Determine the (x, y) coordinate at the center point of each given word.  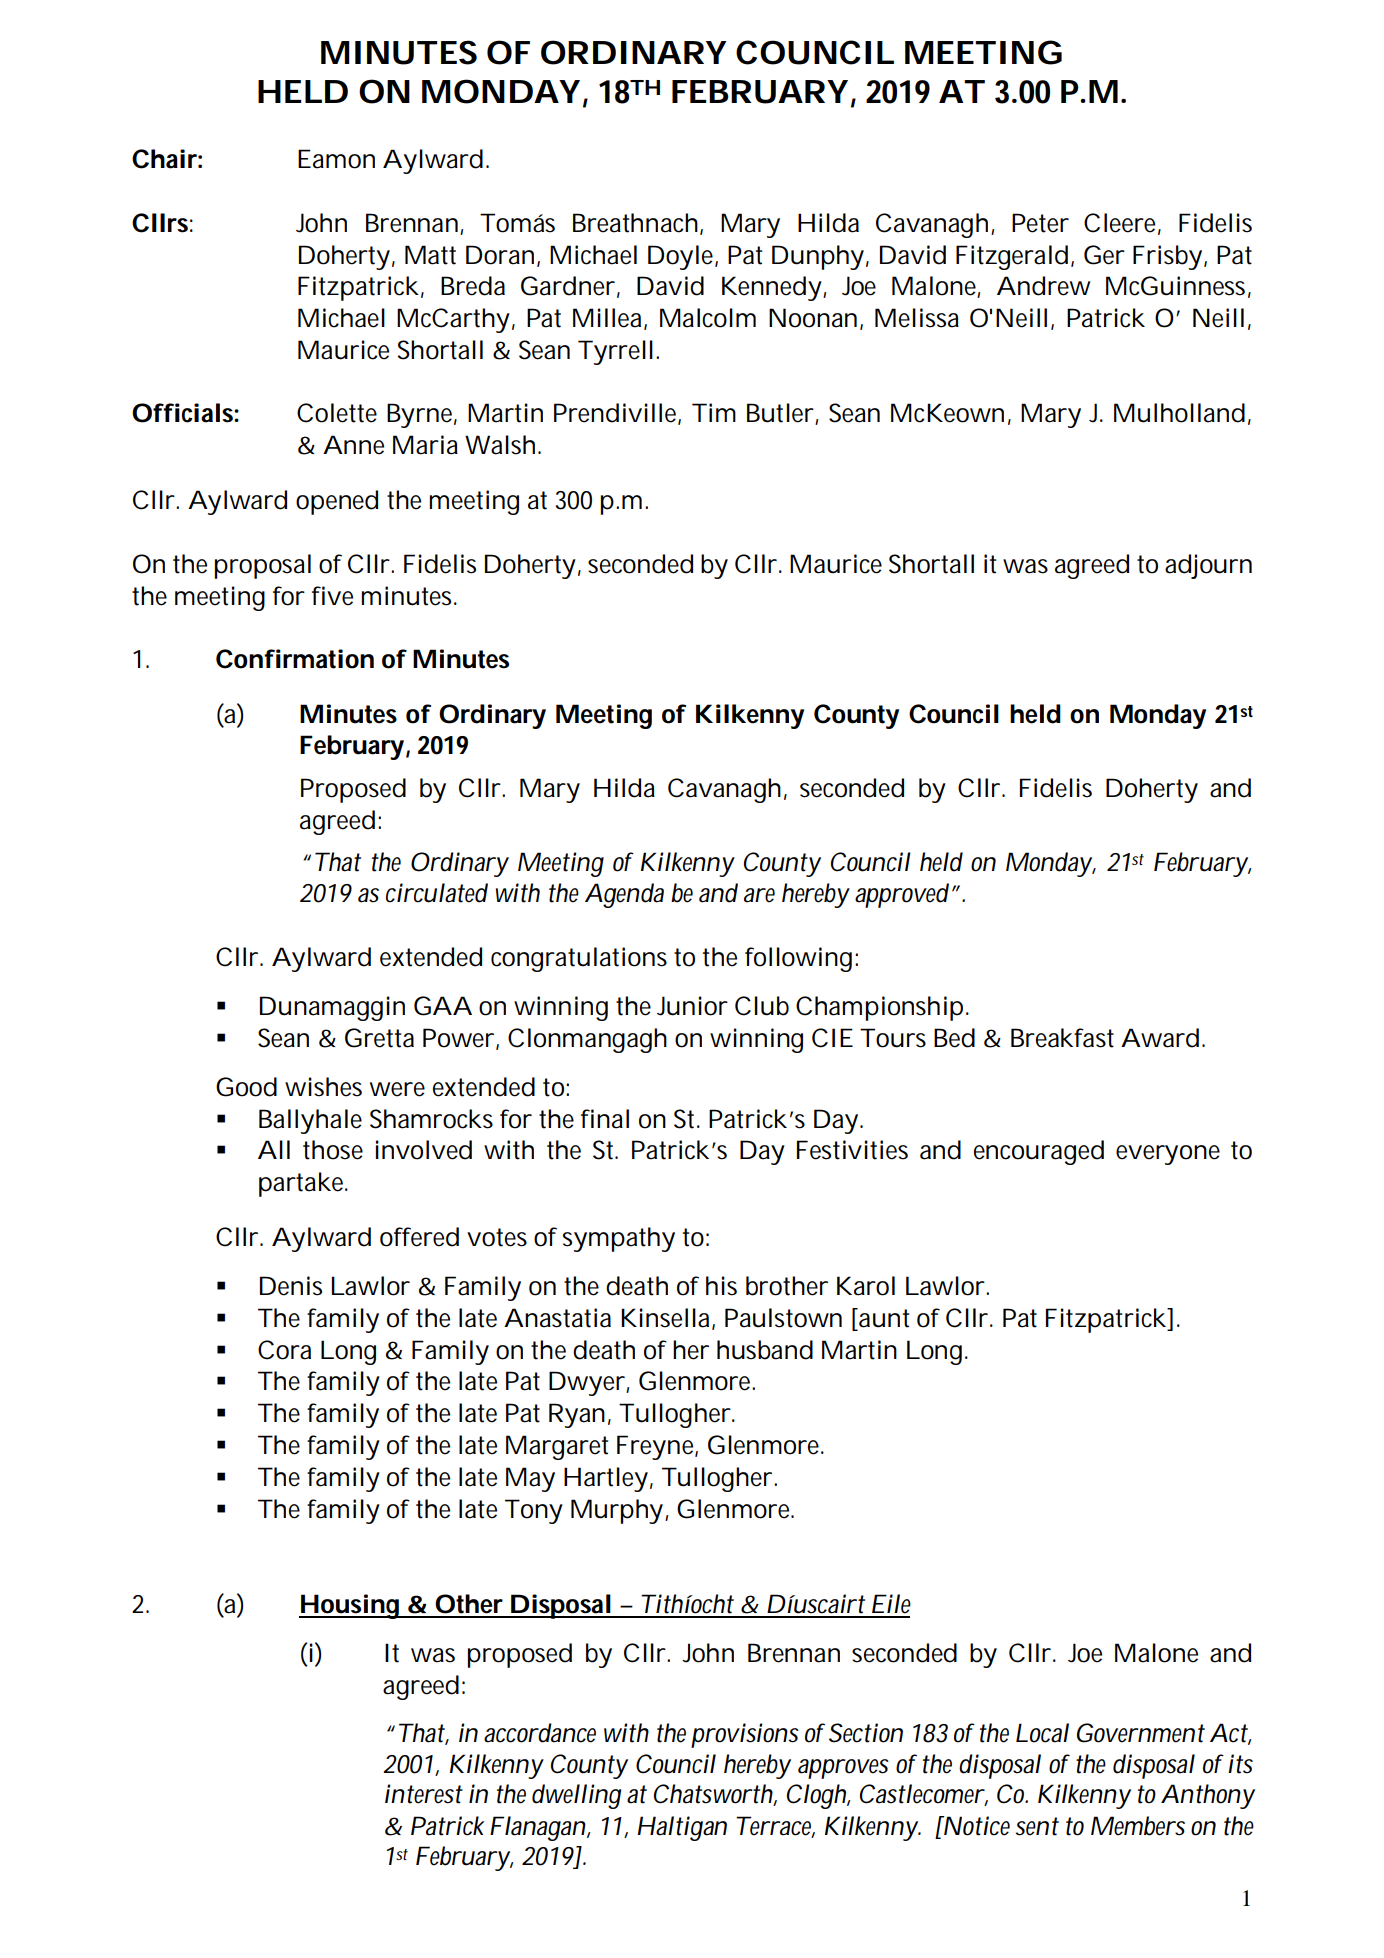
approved (902, 895)
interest (424, 1794)
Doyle (682, 257)
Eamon (336, 159)
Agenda (624, 895)
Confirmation (295, 659)
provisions (745, 1735)
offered (419, 1237)
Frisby (1167, 257)
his (721, 1286)
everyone (1168, 1155)
